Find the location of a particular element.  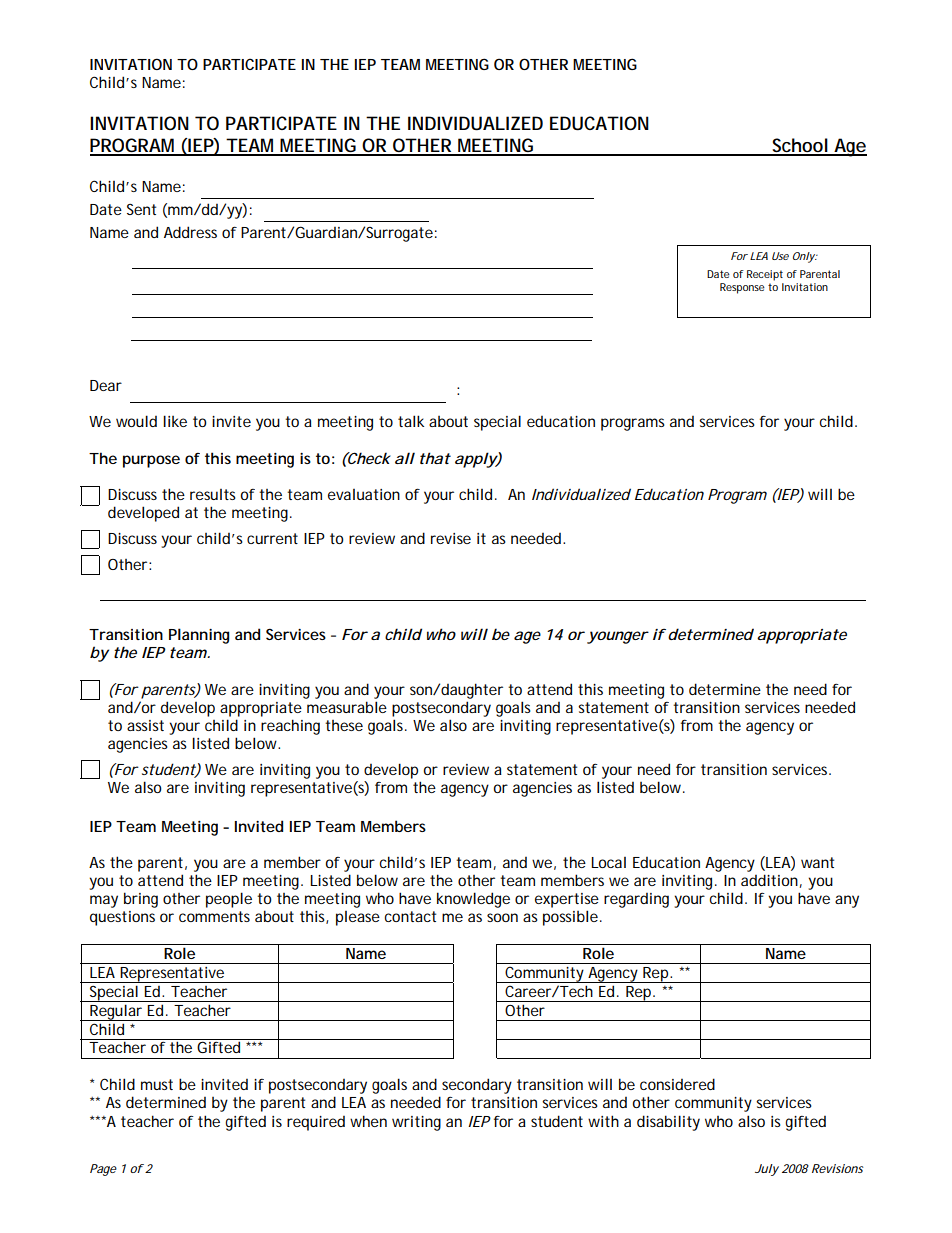

want is located at coordinates (817, 862).
